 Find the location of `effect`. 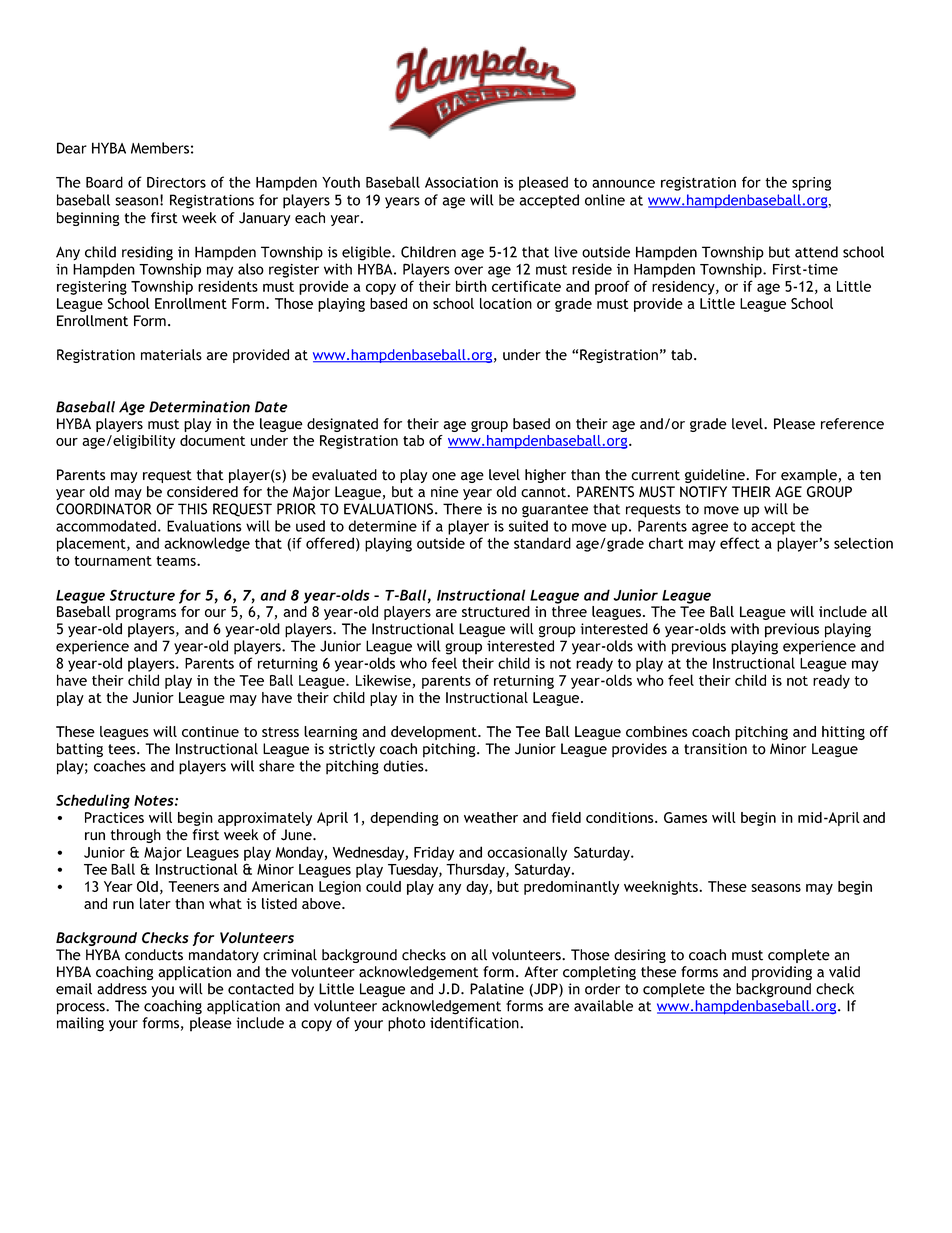

effect is located at coordinates (740, 543).
